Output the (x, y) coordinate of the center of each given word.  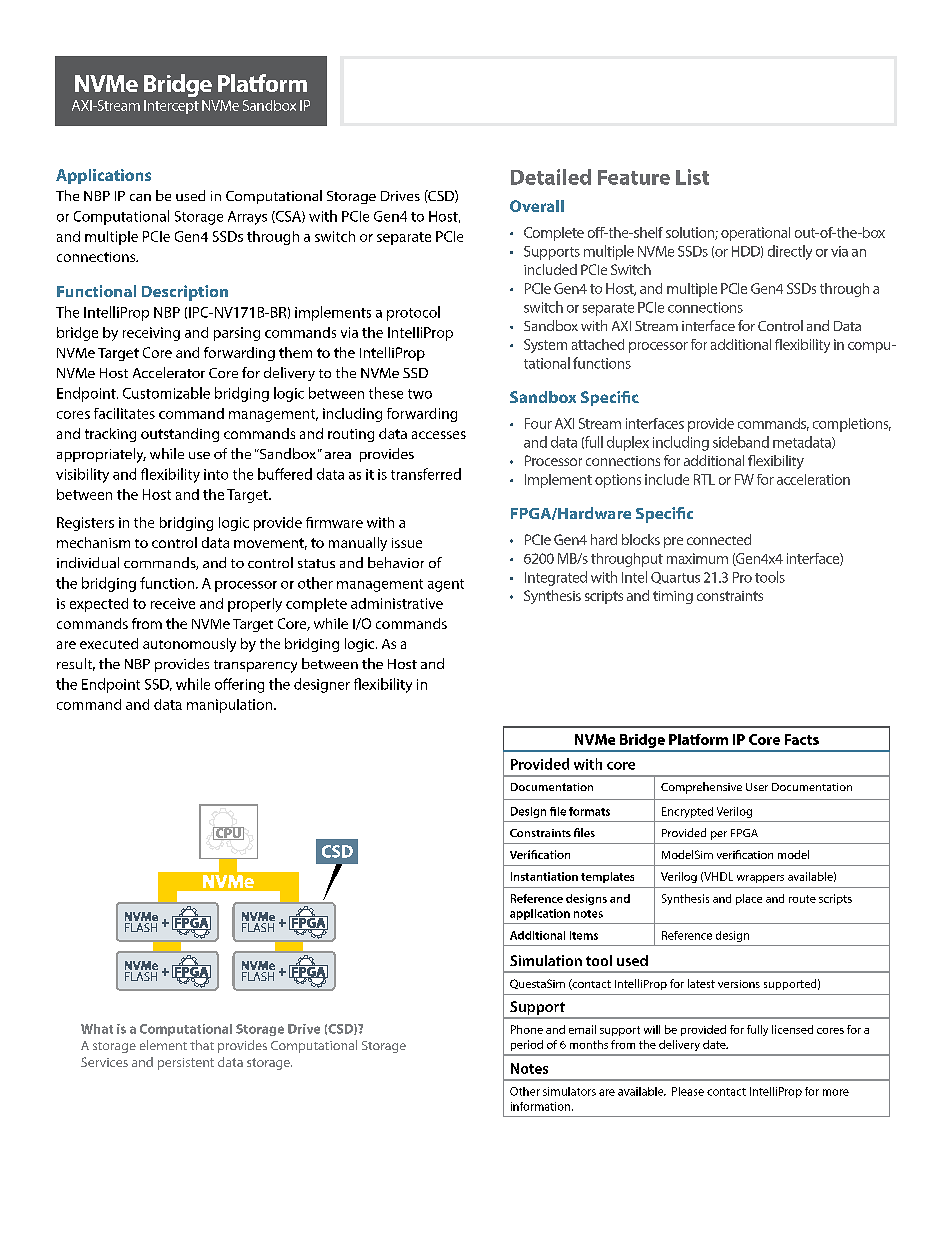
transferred (426, 474)
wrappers (760, 879)
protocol (413, 313)
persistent (186, 1064)
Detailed (551, 177)
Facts (802, 739)
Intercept (171, 107)
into (216, 474)
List (692, 177)
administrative (397, 603)
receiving (151, 334)
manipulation (231, 706)
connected (719, 539)
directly (790, 252)
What (97, 1029)
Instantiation (544, 876)
